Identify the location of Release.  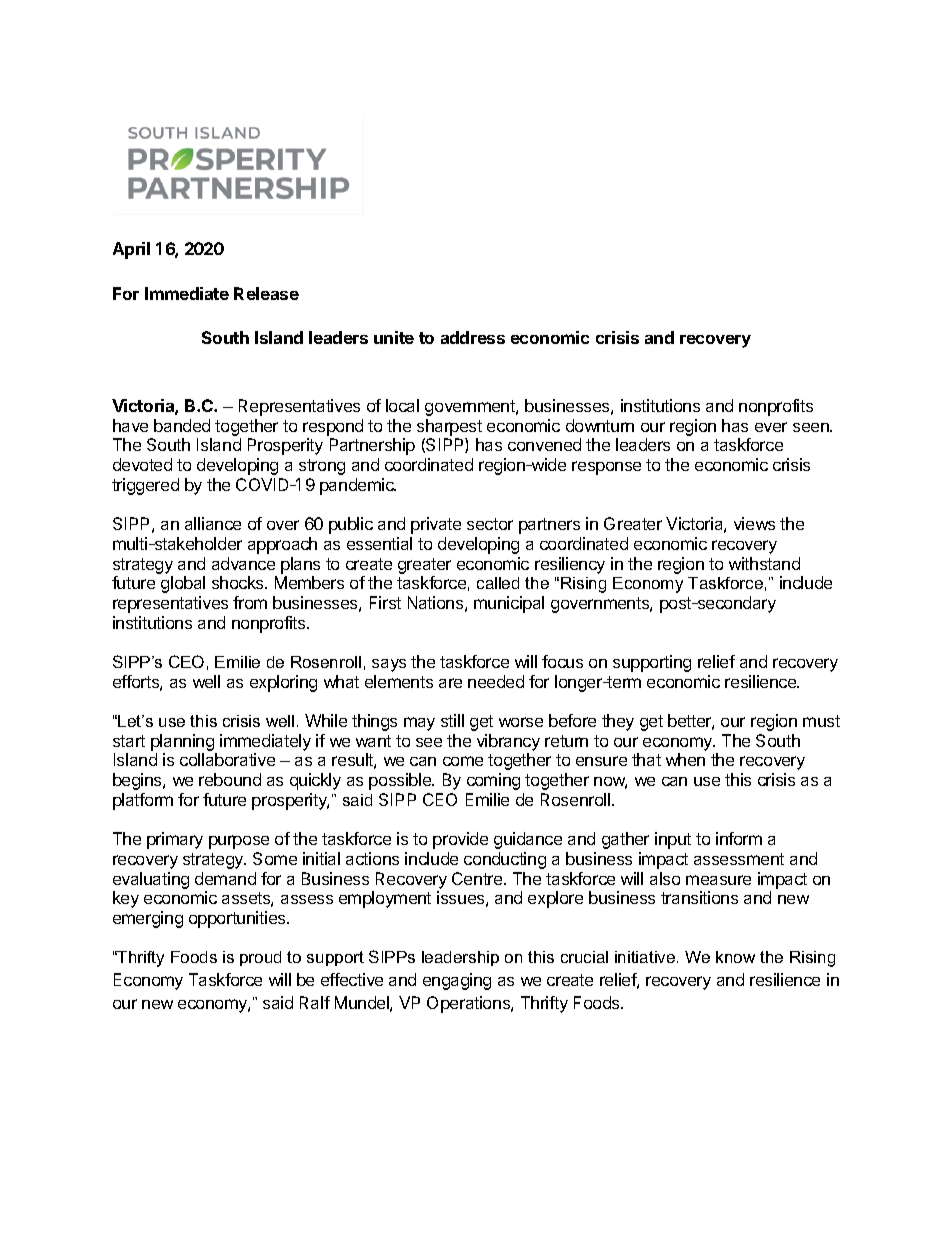
(266, 293).
